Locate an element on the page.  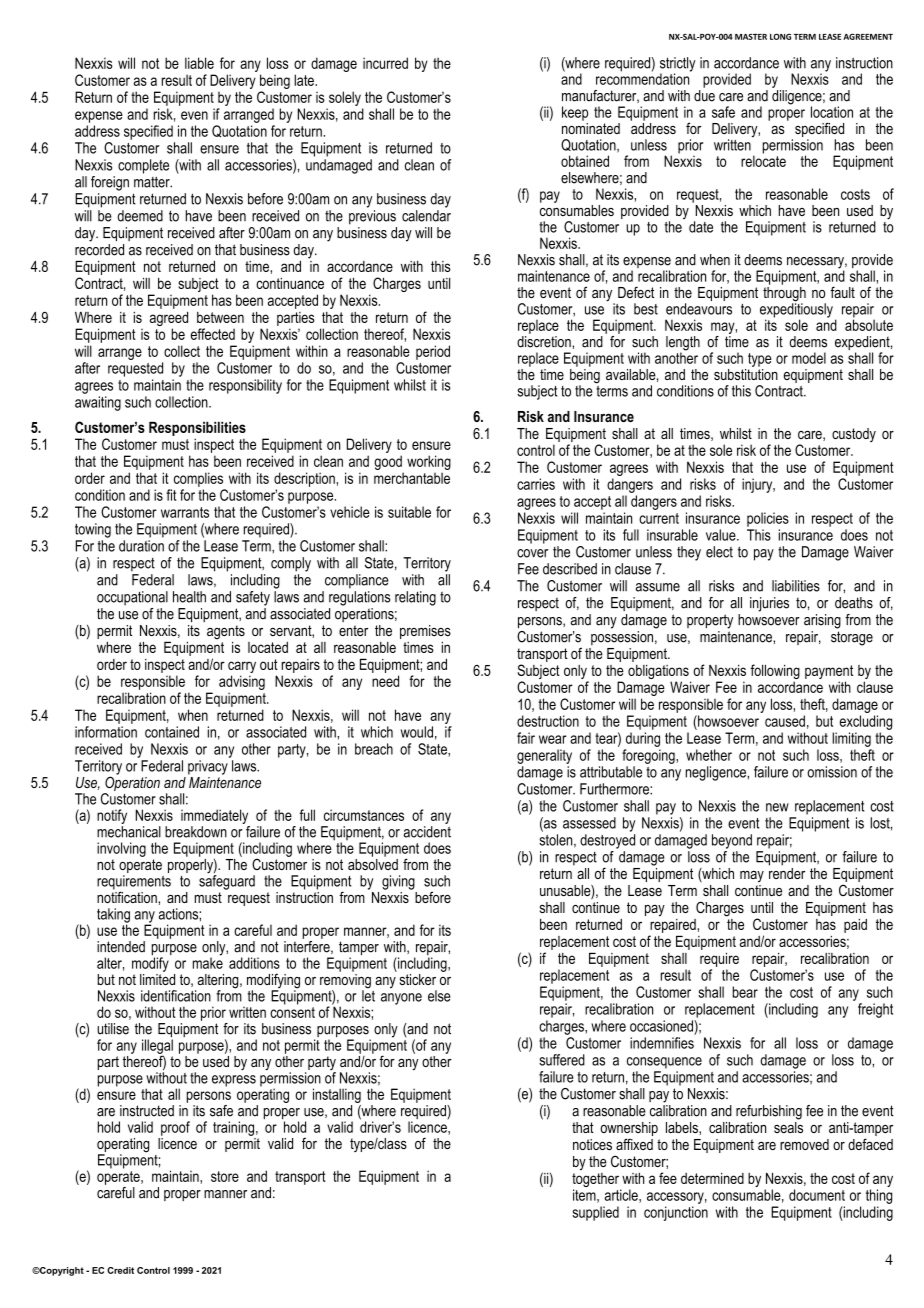
accident is located at coordinates (427, 832).
